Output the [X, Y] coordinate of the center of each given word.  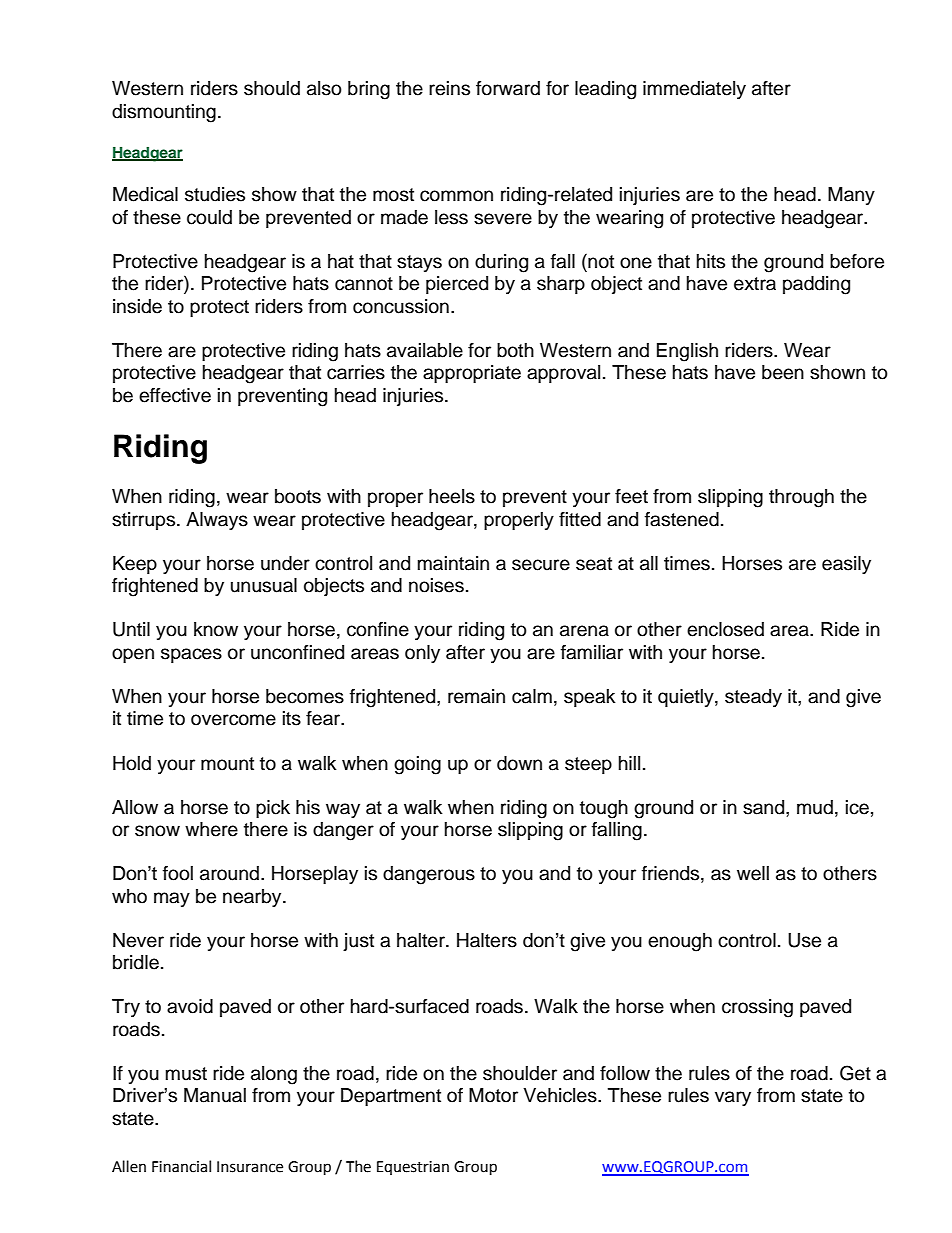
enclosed [725, 629]
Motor [493, 1095]
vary [733, 1098]
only [422, 654]
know [216, 629]
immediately [694, 90]
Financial [181, 1166]
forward [508, 88]
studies [215, 194]
